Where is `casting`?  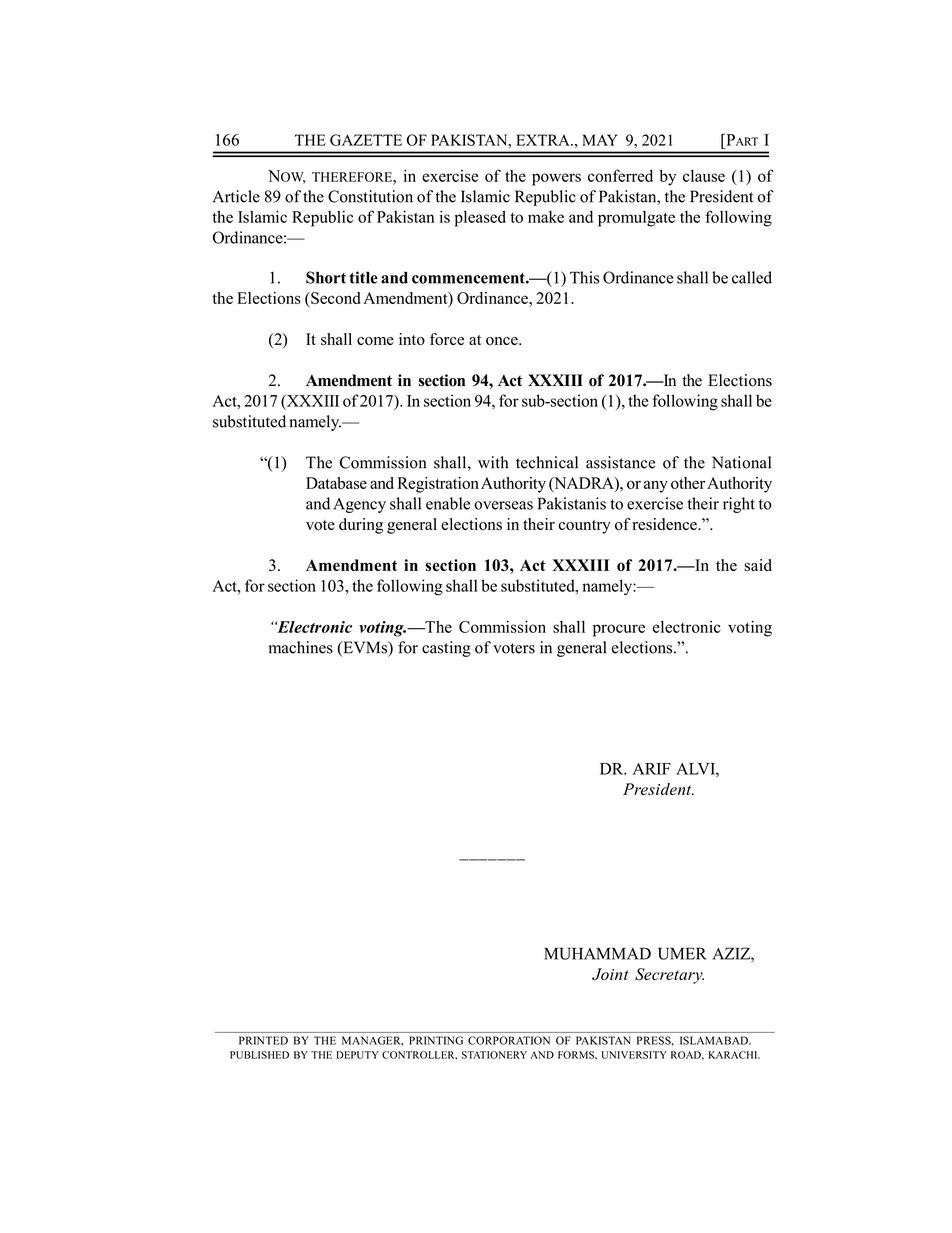 casting is located at coordinates (446, 649).
